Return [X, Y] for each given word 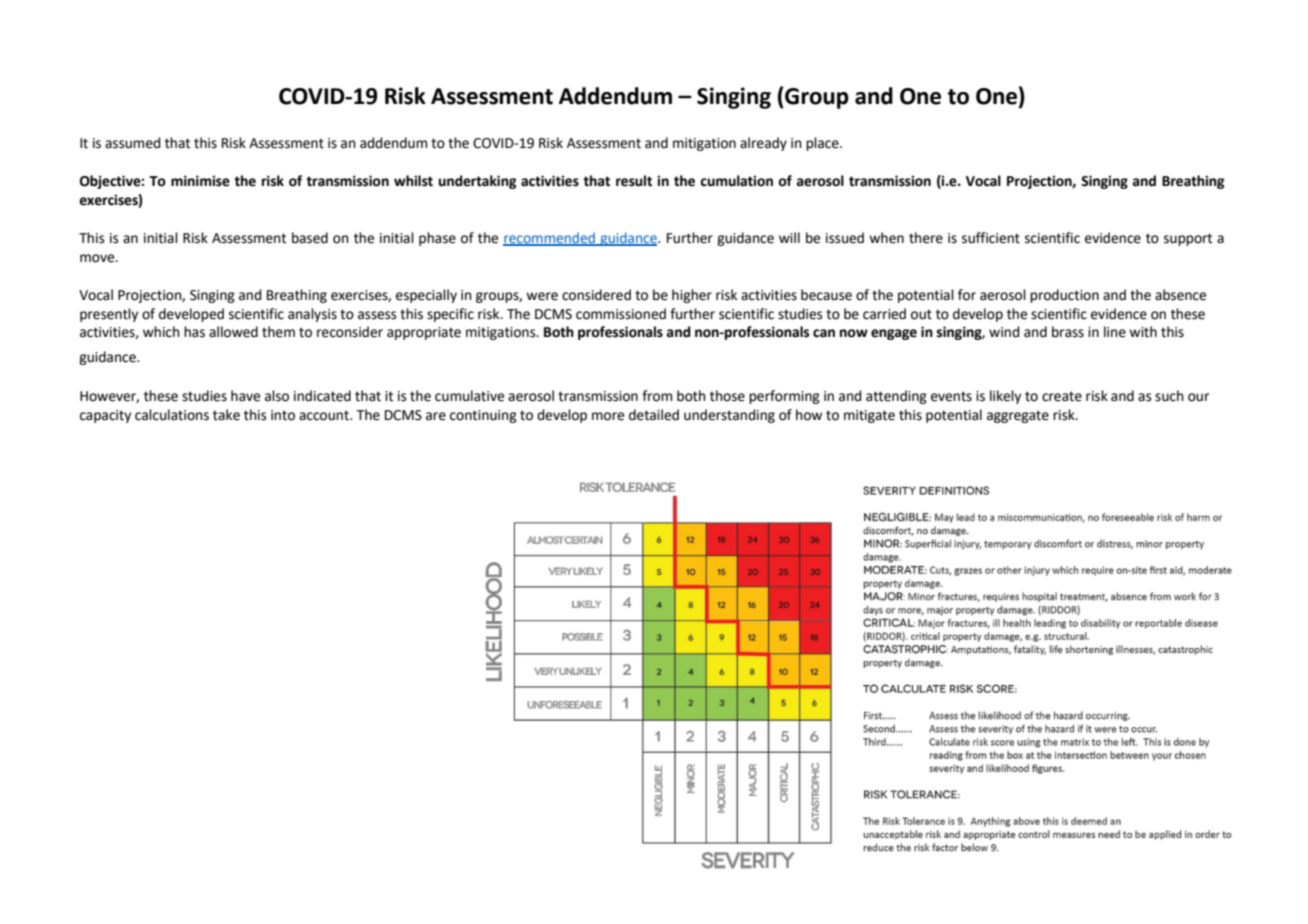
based [310, 238]
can [824, 333]
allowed [233, 332]
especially [426, 296]
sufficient [991, 238]
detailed [654, 415]
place [823, 144]
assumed [132, 143]
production [1064, 296]
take [226, 415]
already [763, 144]
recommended [550, 238]
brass [1068, 332]
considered [596, 295]
